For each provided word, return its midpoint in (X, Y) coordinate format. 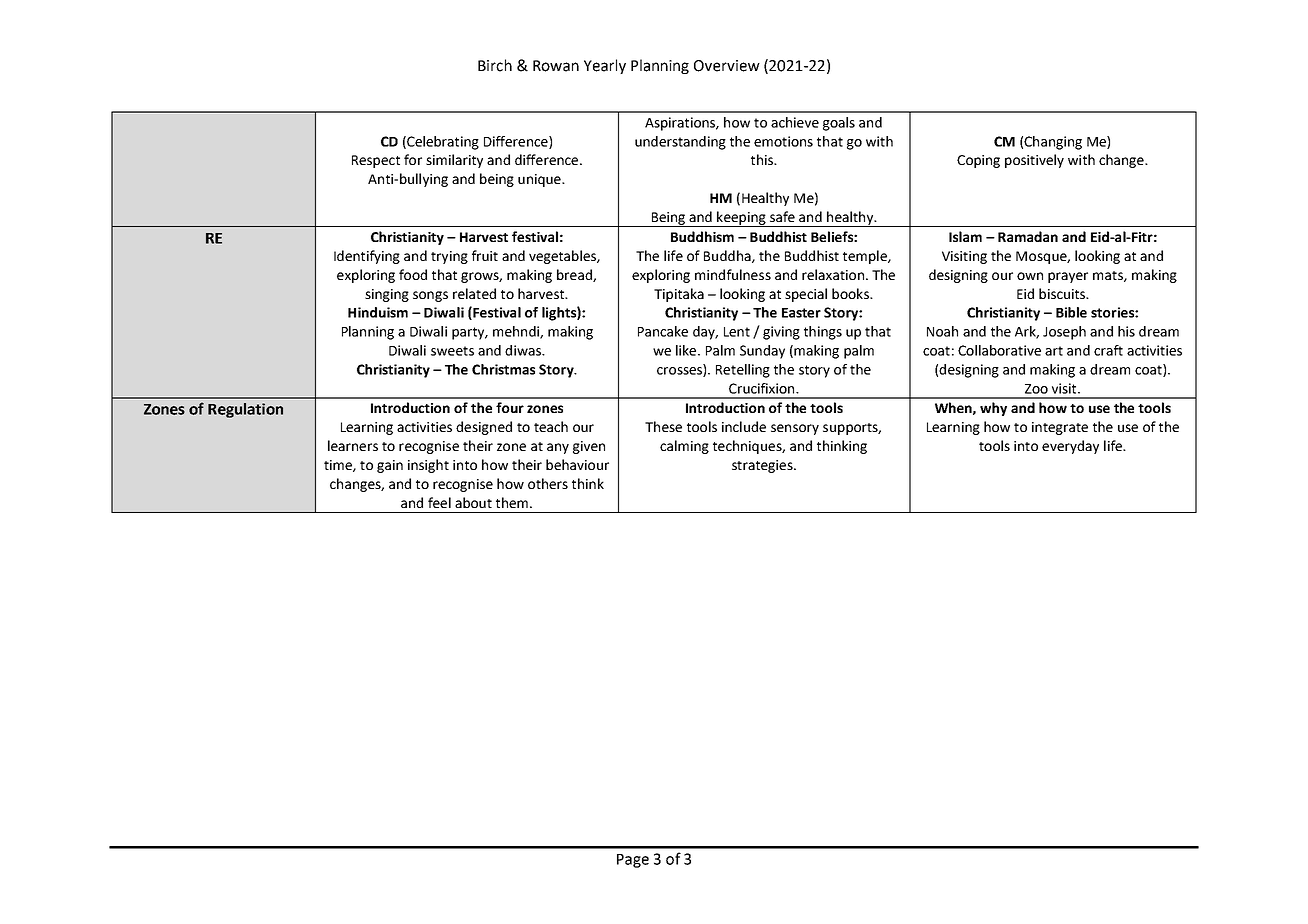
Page (633, 861)
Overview (727, 66)
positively (1034, 161)
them (512, 502)
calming (684, 447)
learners (353, 445)
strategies (763, 466)
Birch (495, 65)
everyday (1070, 447)
